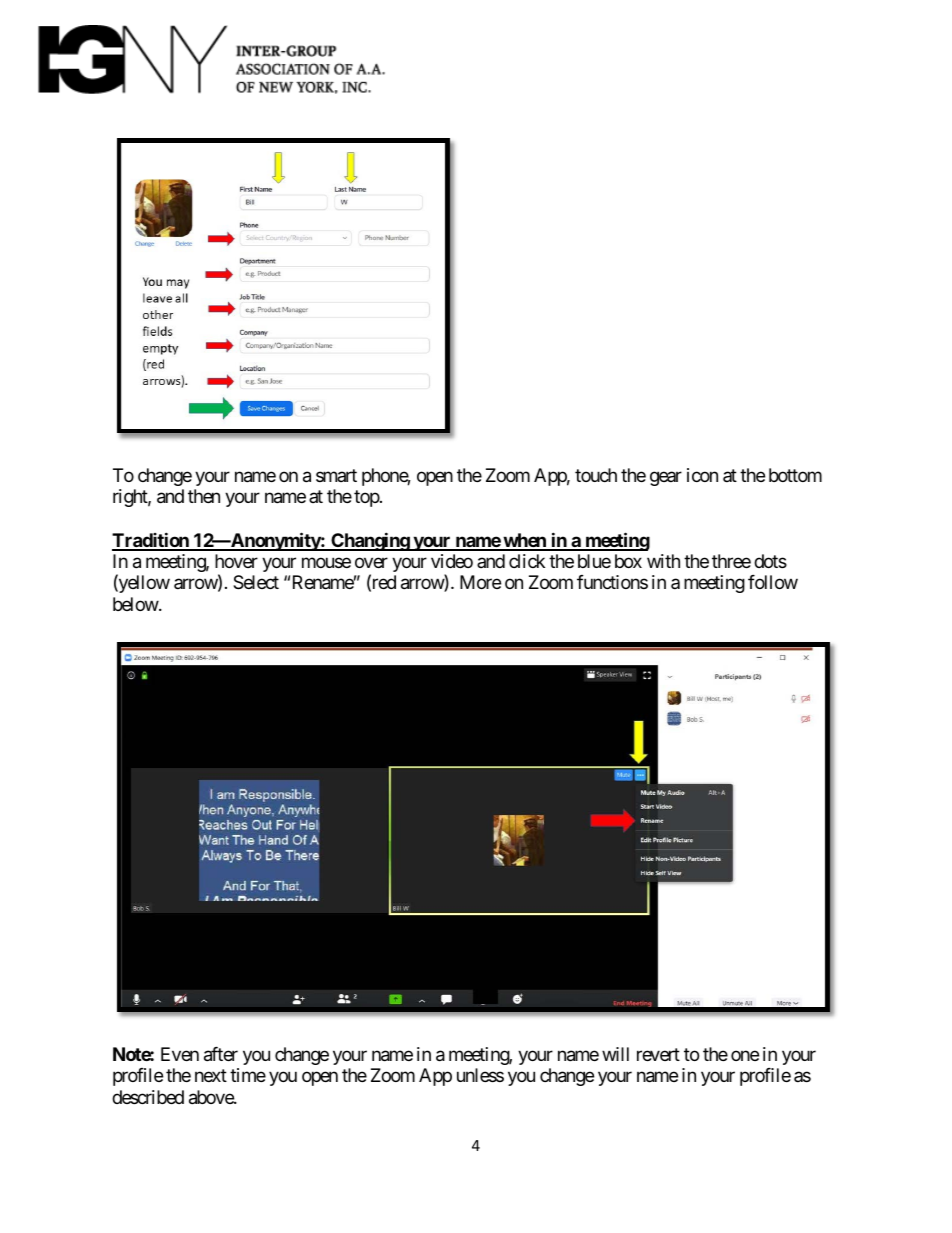  Describe the element at coordinates (212, 1097) in the screenshot. I see `above` at that location.
